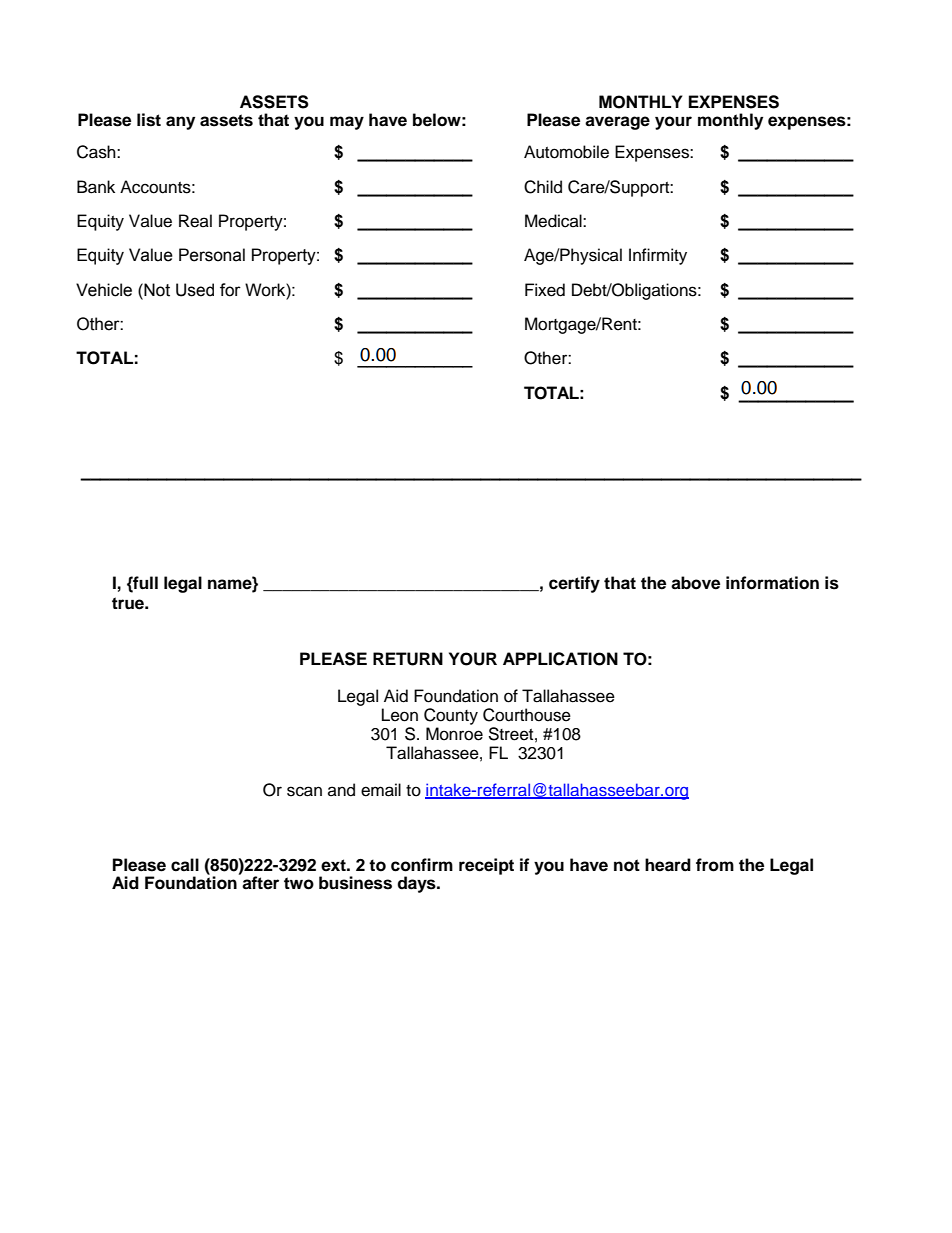 The width and height of the screenshot is (952, 1233). I want to click on may, so click(347, 123).
